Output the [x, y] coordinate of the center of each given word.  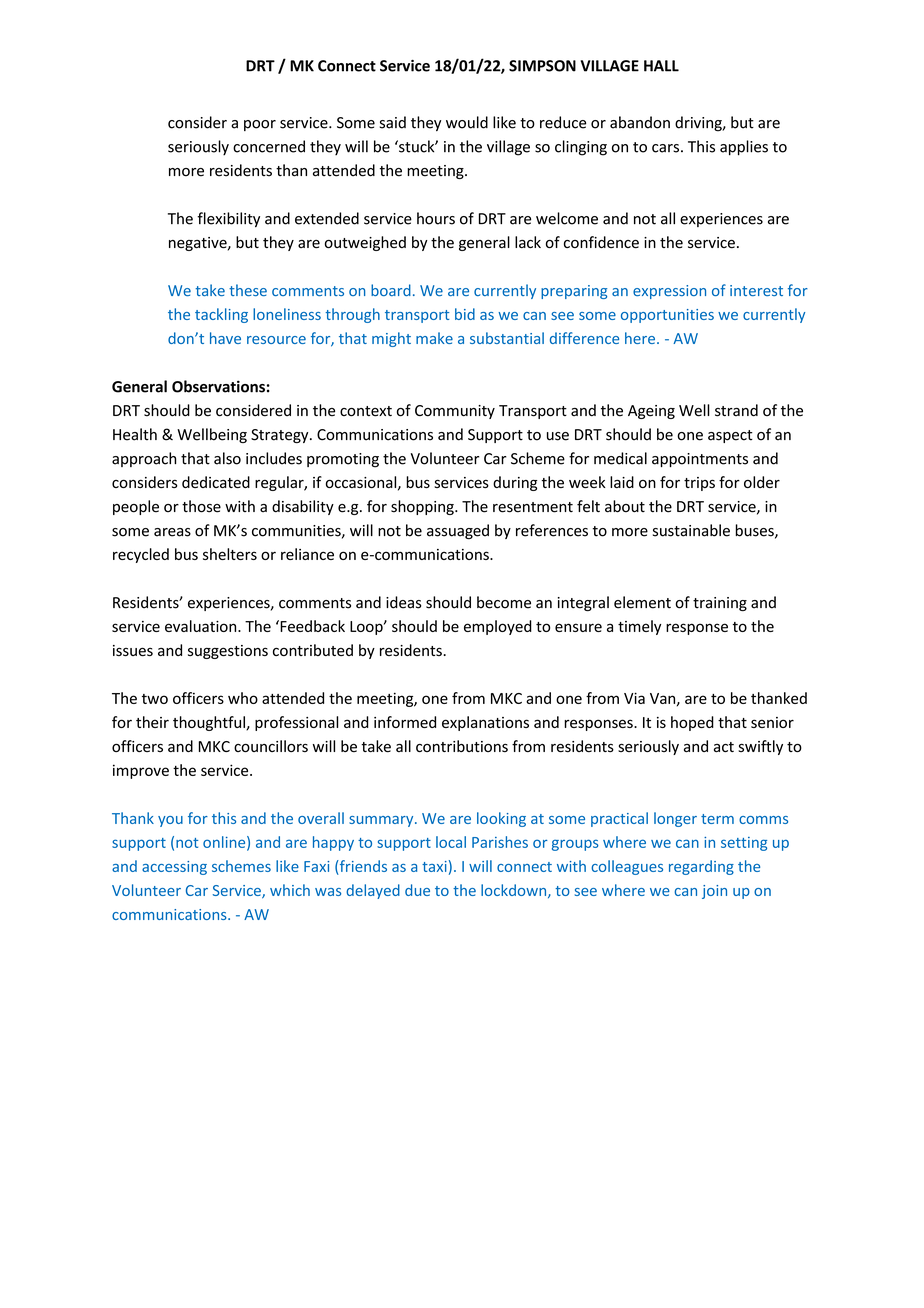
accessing [174, 868]
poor [260, 125]
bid [465, 314]
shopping [423, 507]
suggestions [228, 652]
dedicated [216, 482]
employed [498, 627]
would [467, 122]
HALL [661, 66]
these [248, 290]
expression [669, 292]
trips [699, 484]
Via [634, 698]
